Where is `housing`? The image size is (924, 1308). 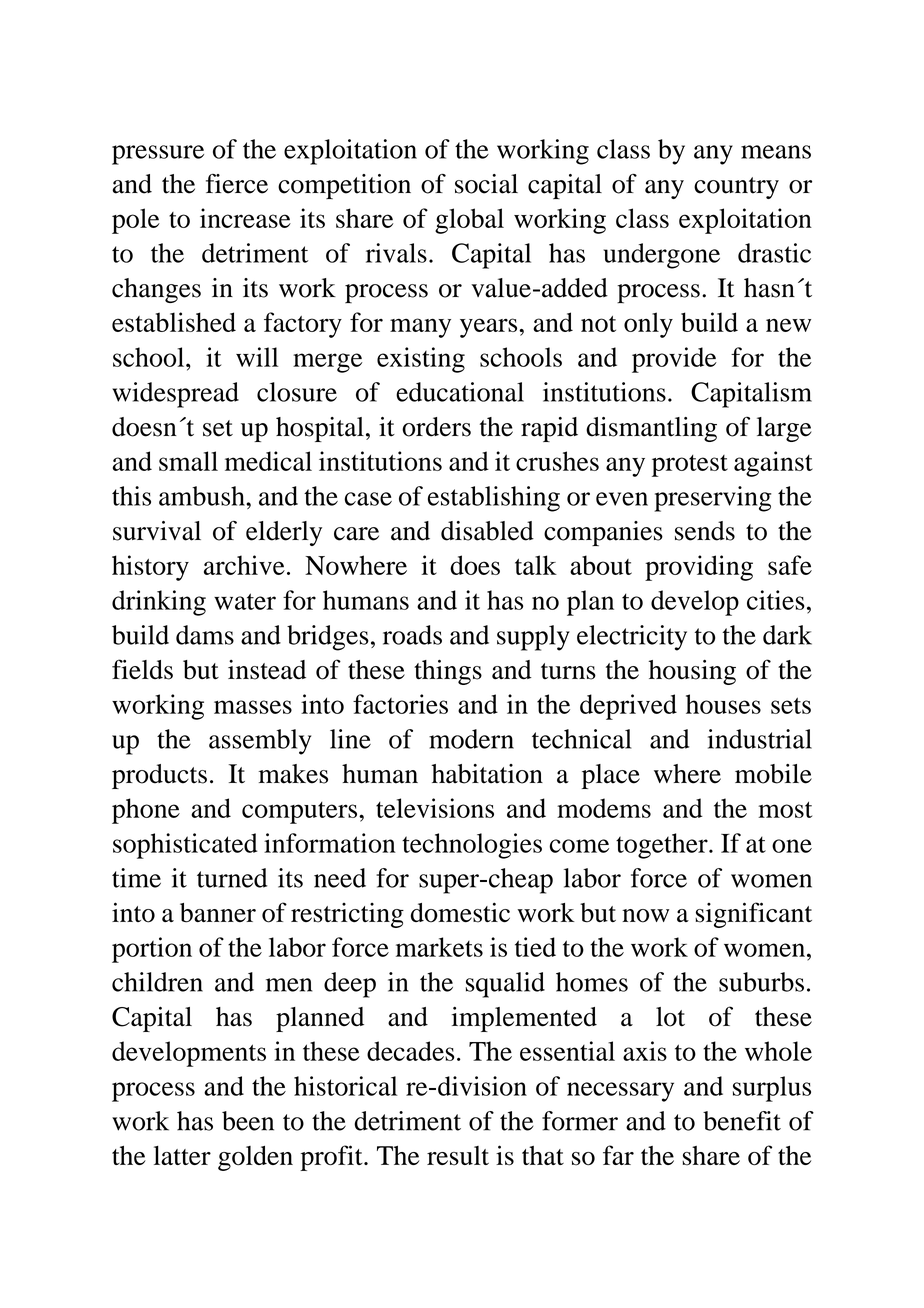 housing is located at coordinates (692, 672).
